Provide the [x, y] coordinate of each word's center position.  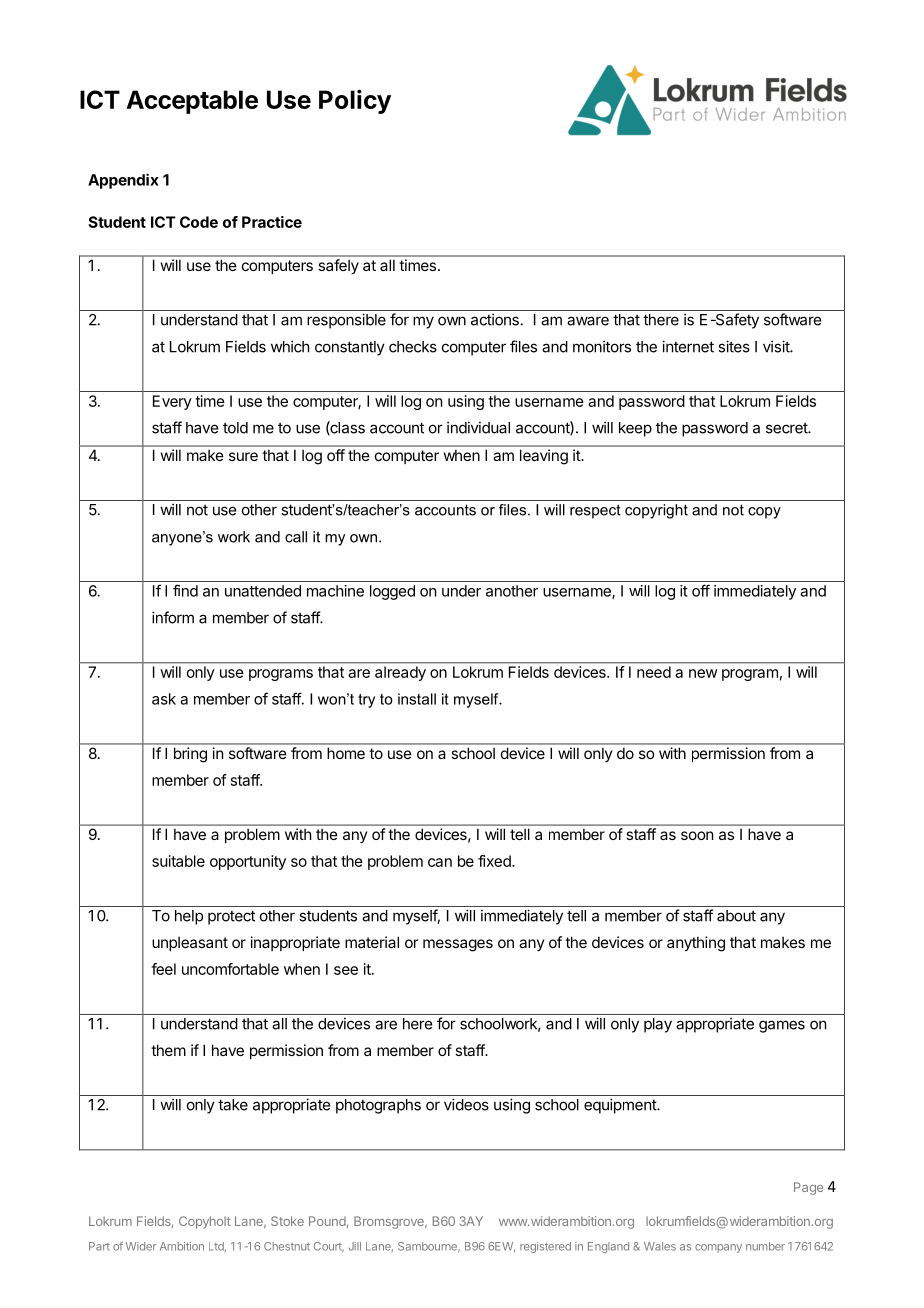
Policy [355, 101]
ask [164, 699]
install [417, 699]
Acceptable [192, 102]
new [703, 673]
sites [734, 346]
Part [99, 1246]
